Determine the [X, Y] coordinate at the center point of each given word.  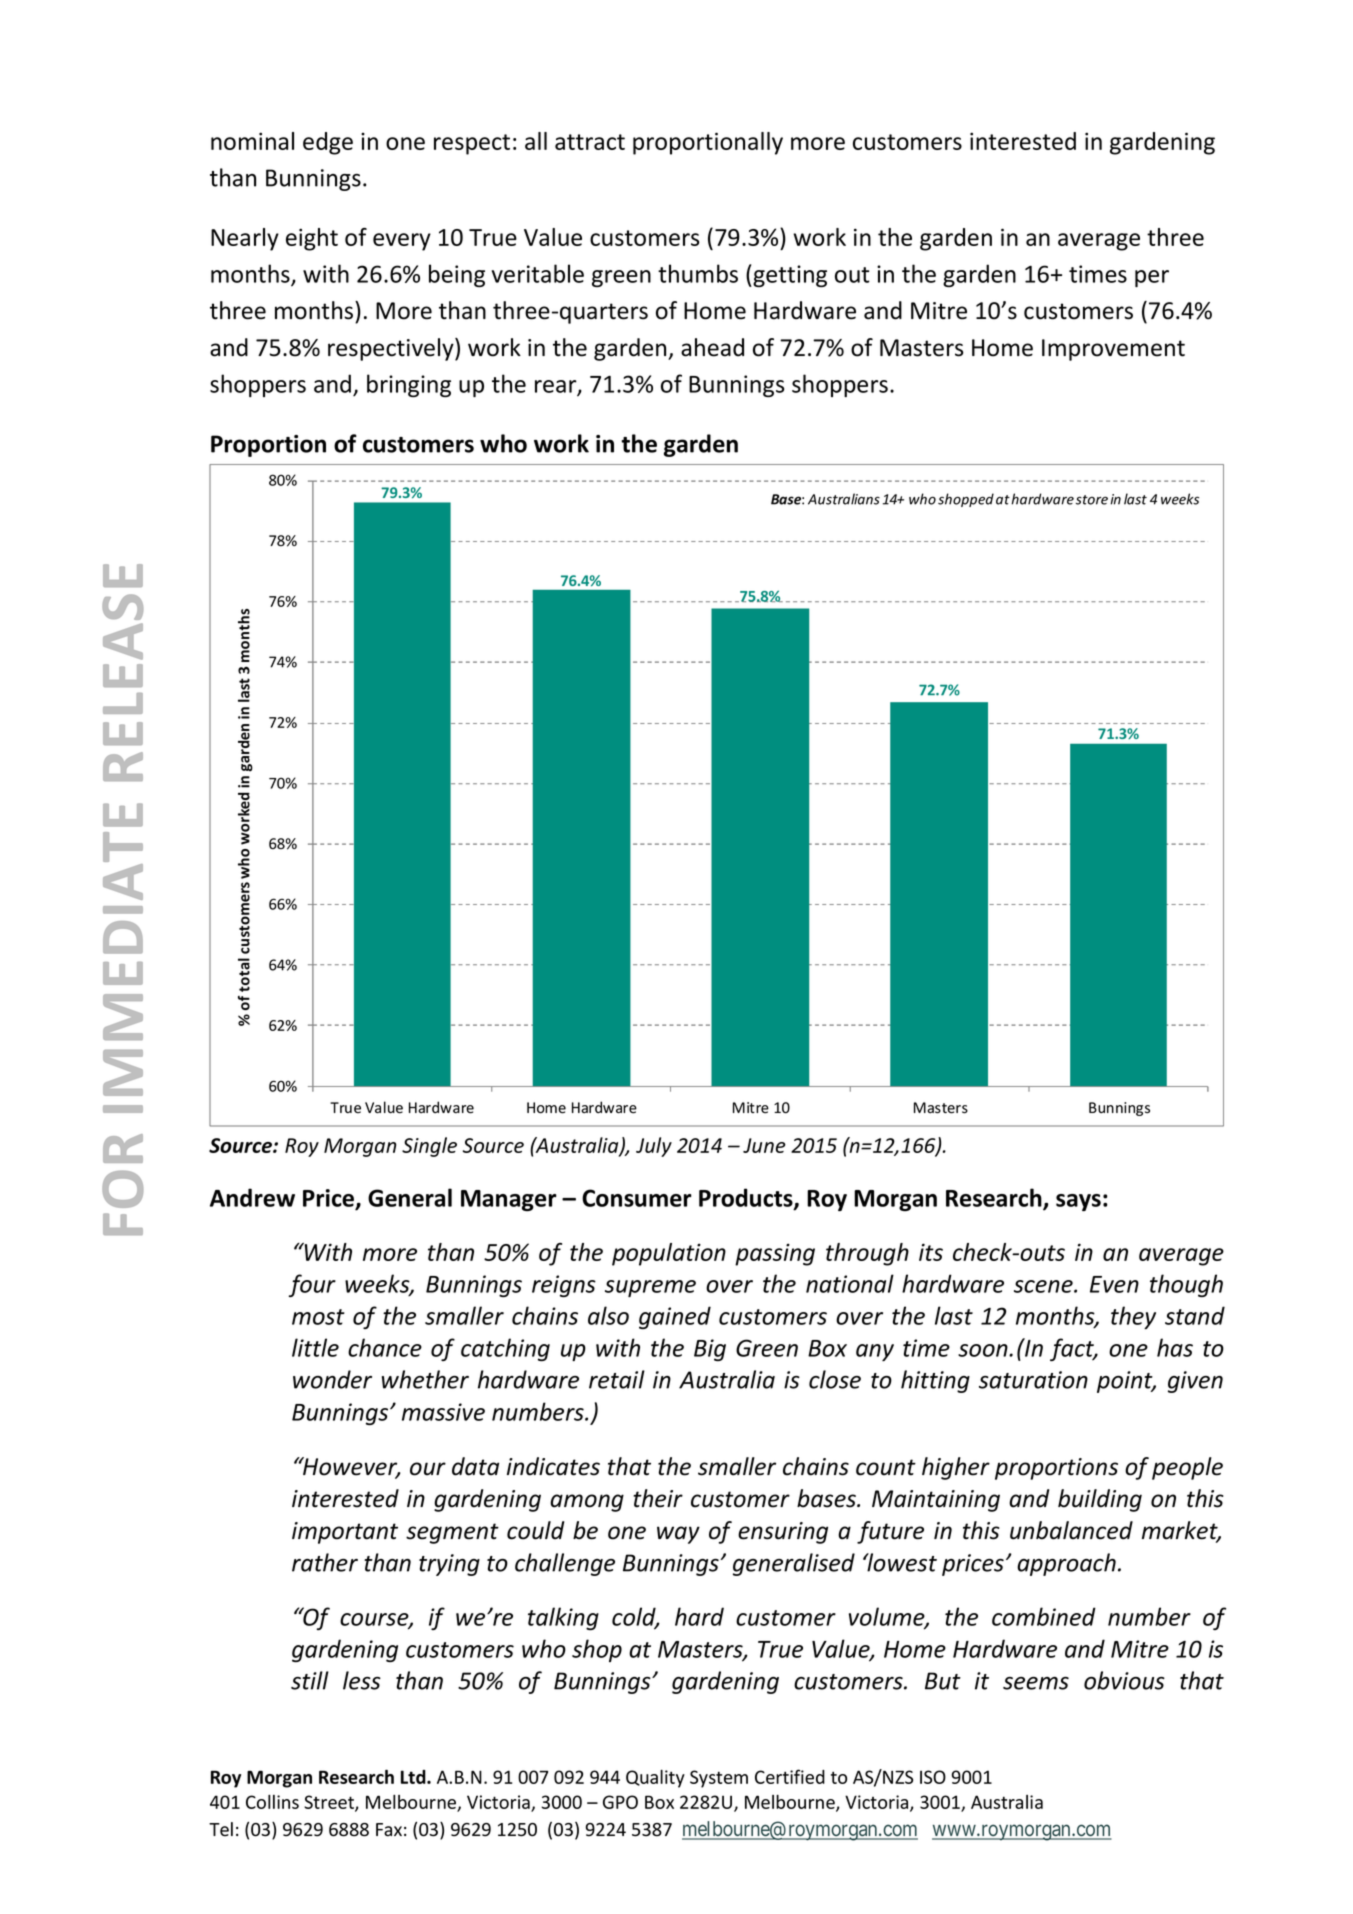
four [312, 1285]
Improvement [1113, 350]
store [1092, 500]
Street [330, 1803]
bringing [409, 385]
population [669, 1254]
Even [1114, 1284]
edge [328, 143]
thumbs [698, 273]
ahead [712, 347]
